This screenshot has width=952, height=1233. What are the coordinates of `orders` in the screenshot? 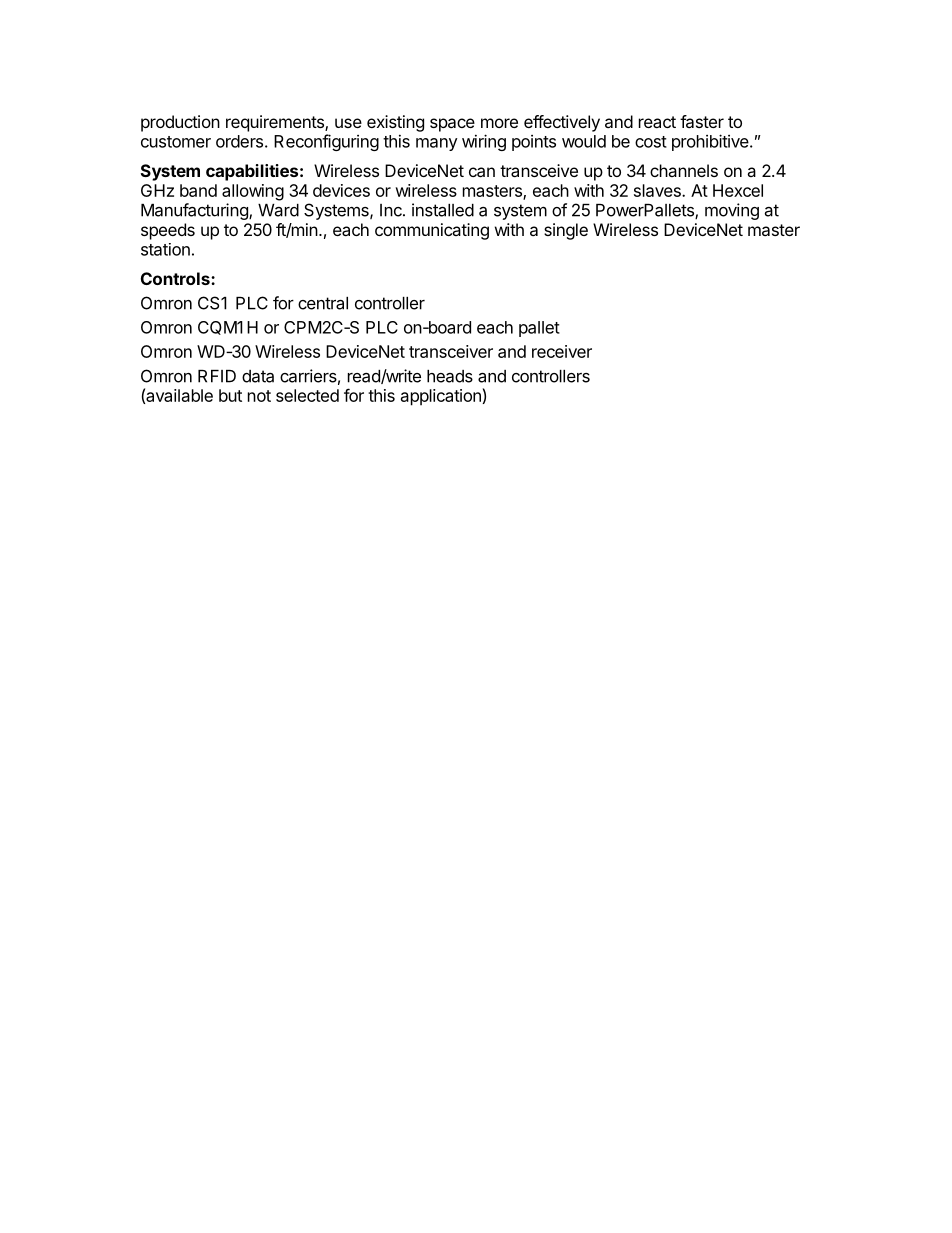 It's located at (239, 141).
